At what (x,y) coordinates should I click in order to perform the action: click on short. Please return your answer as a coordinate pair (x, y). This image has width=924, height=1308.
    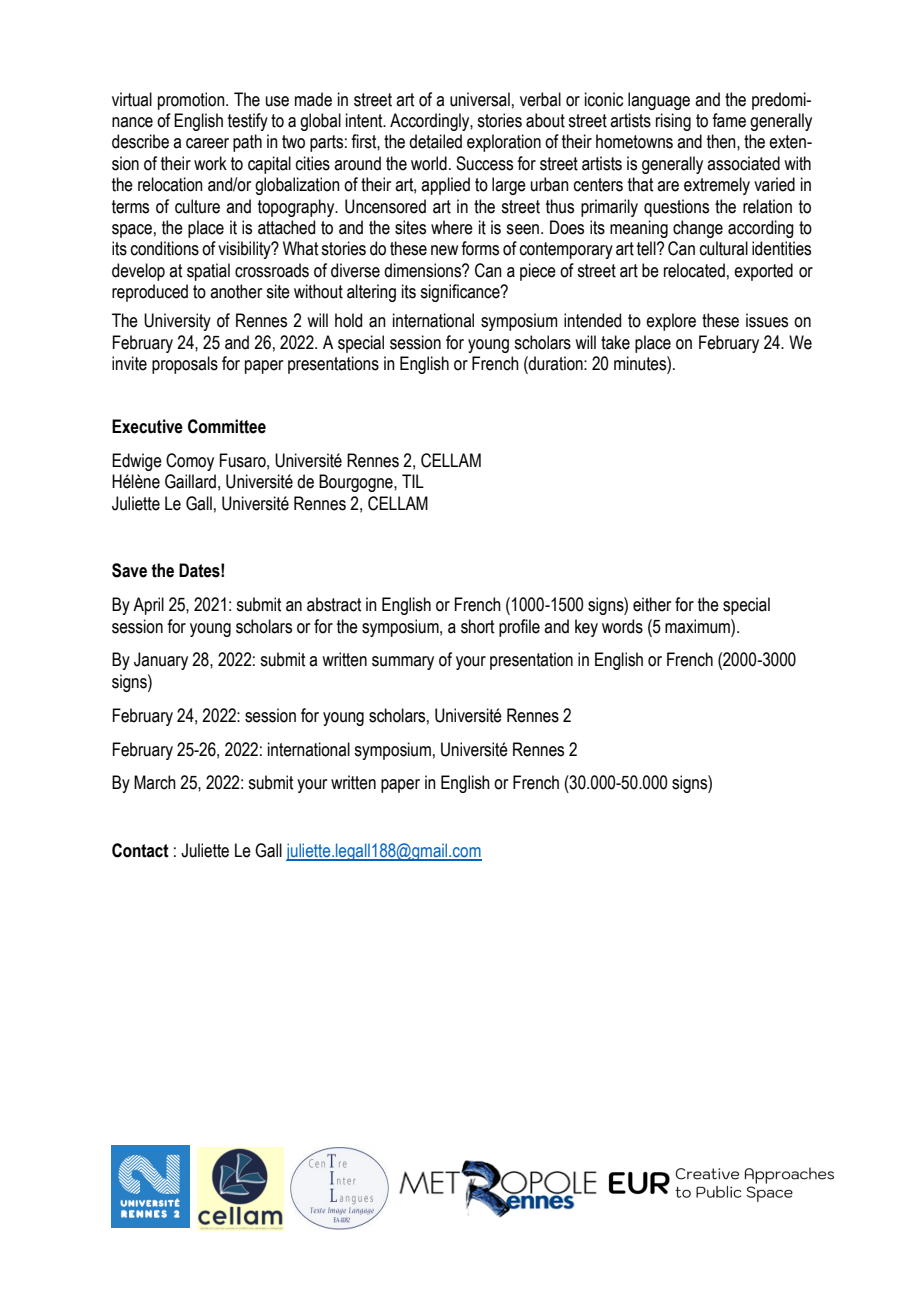
    Looking at the image, I should click on (477, 626).
